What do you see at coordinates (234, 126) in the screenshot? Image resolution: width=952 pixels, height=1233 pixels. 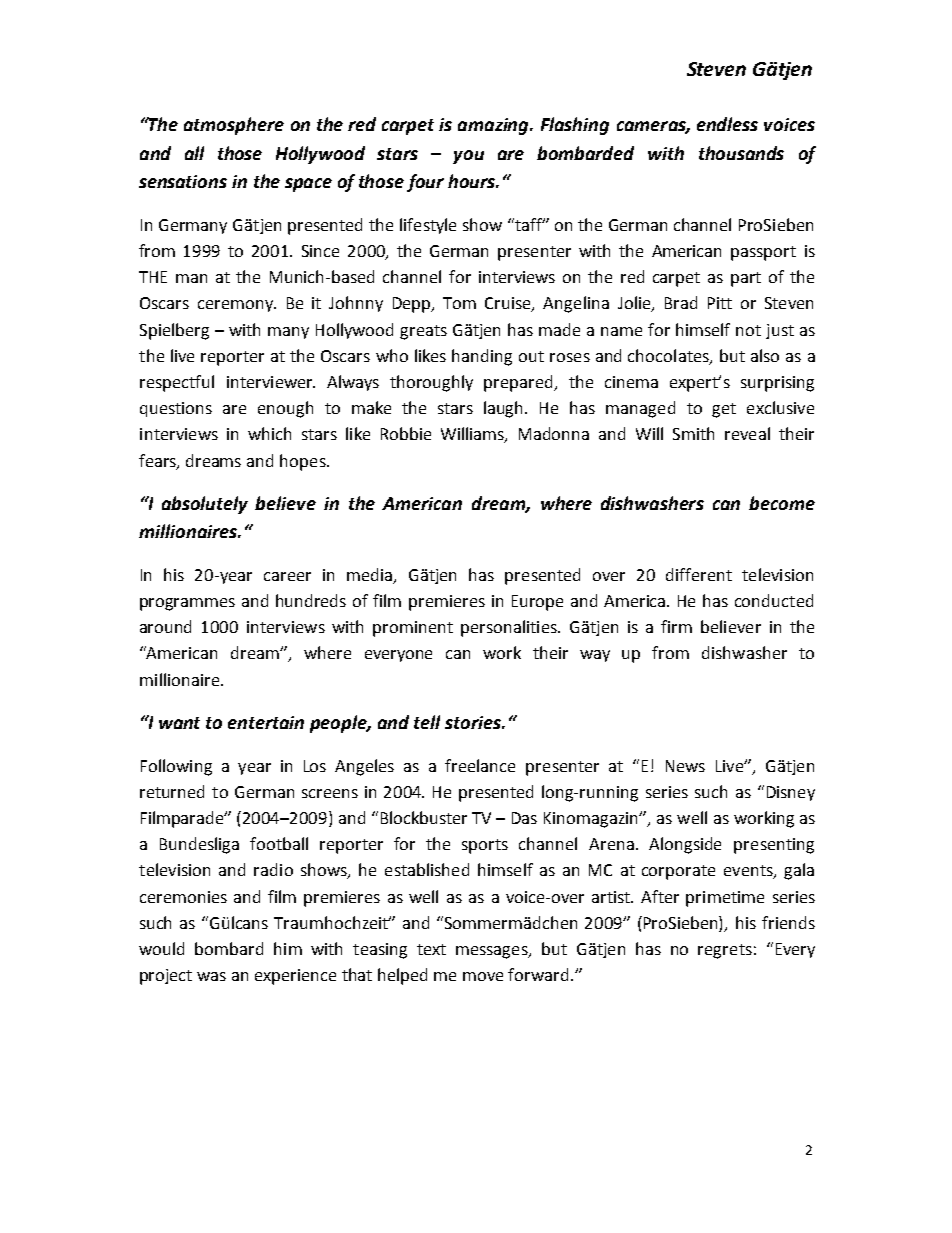 I see `atmosphere` at bounding box center [234, 126].
